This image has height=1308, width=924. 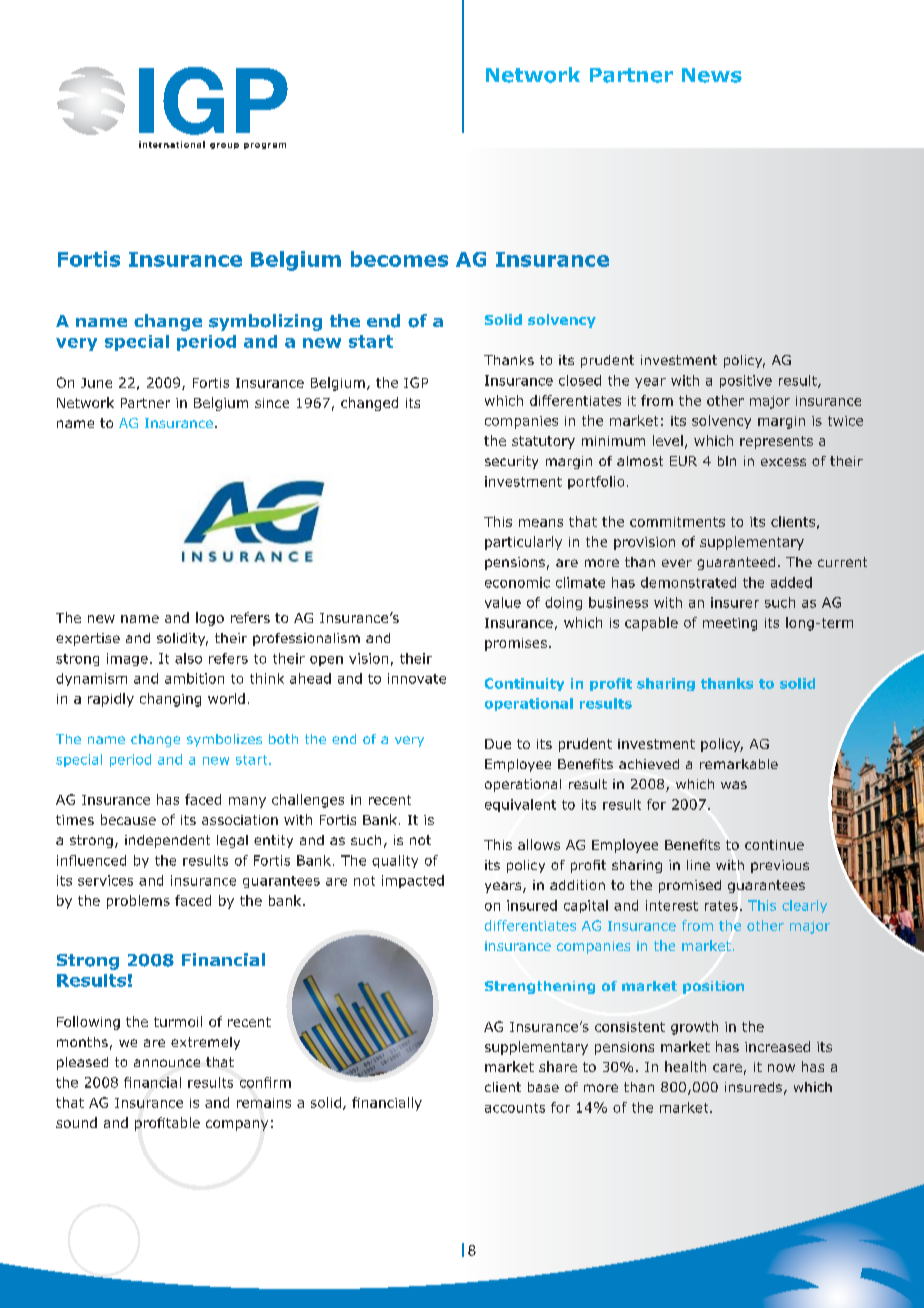 What do you see at coordinates (727, 1068) in the image?
I see `care` at bounding box center [727, 1068].
